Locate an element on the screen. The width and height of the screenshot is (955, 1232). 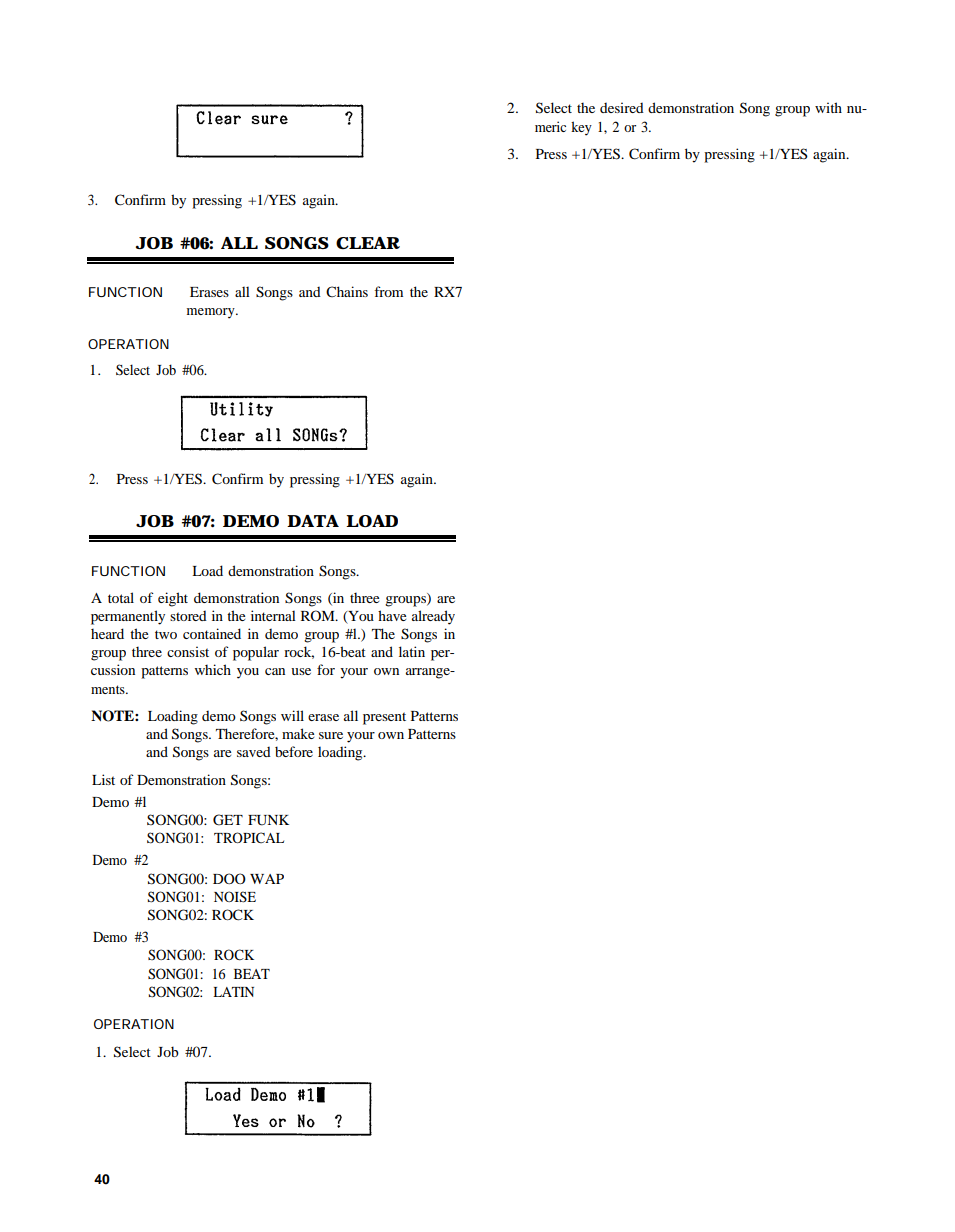
make is located at coordinates (298, 733).
